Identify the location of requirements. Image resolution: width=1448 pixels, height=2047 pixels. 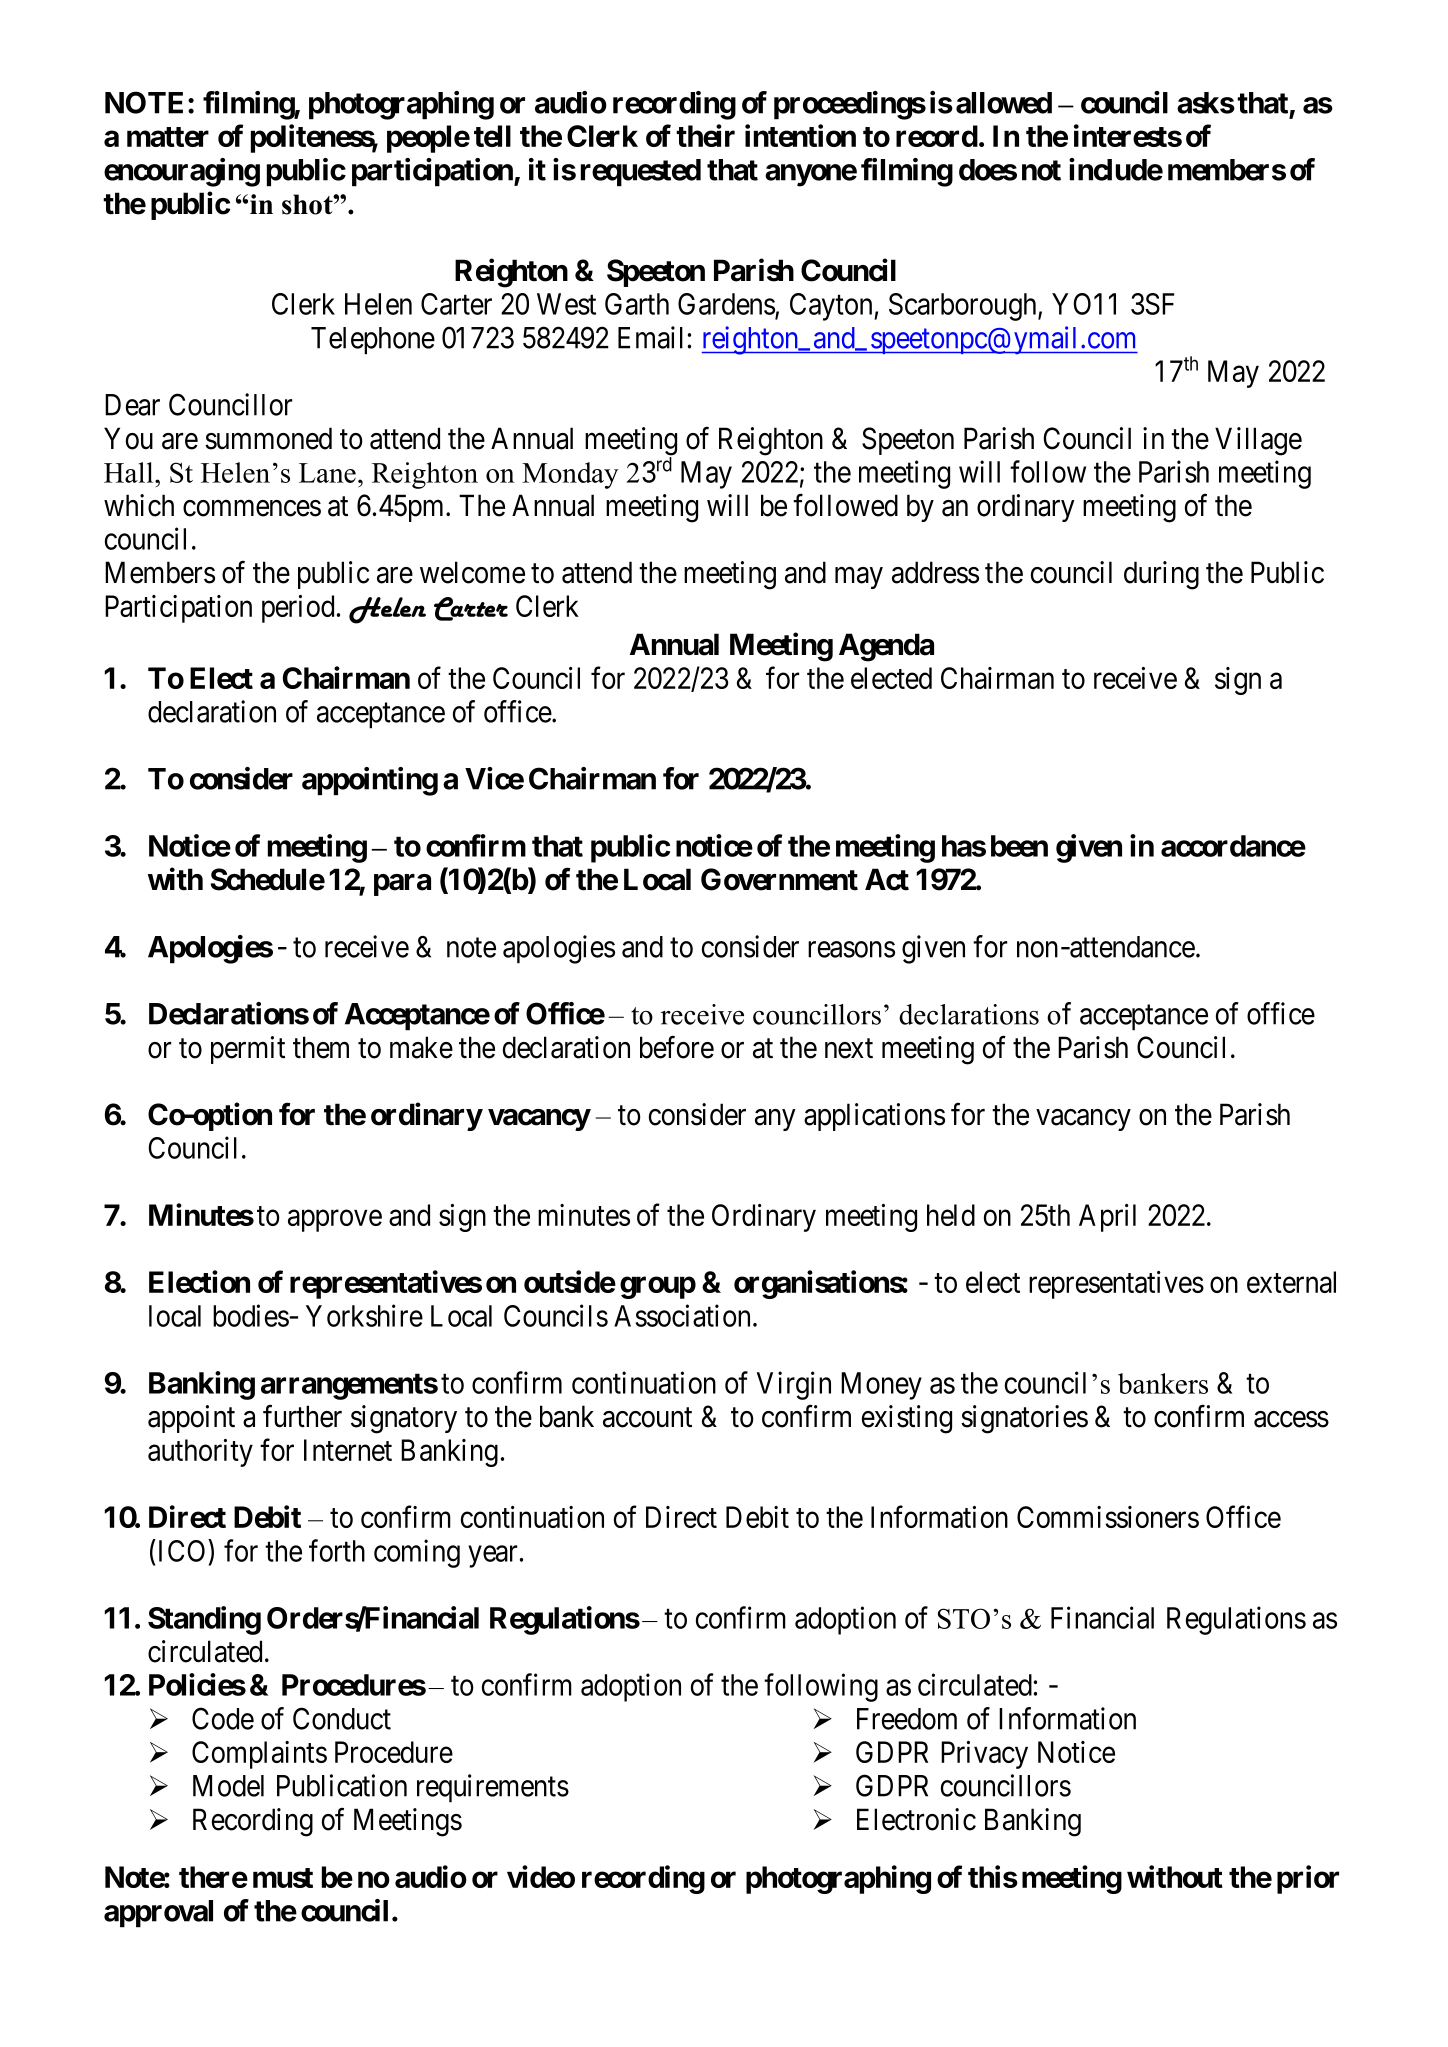
(493, 1788).
